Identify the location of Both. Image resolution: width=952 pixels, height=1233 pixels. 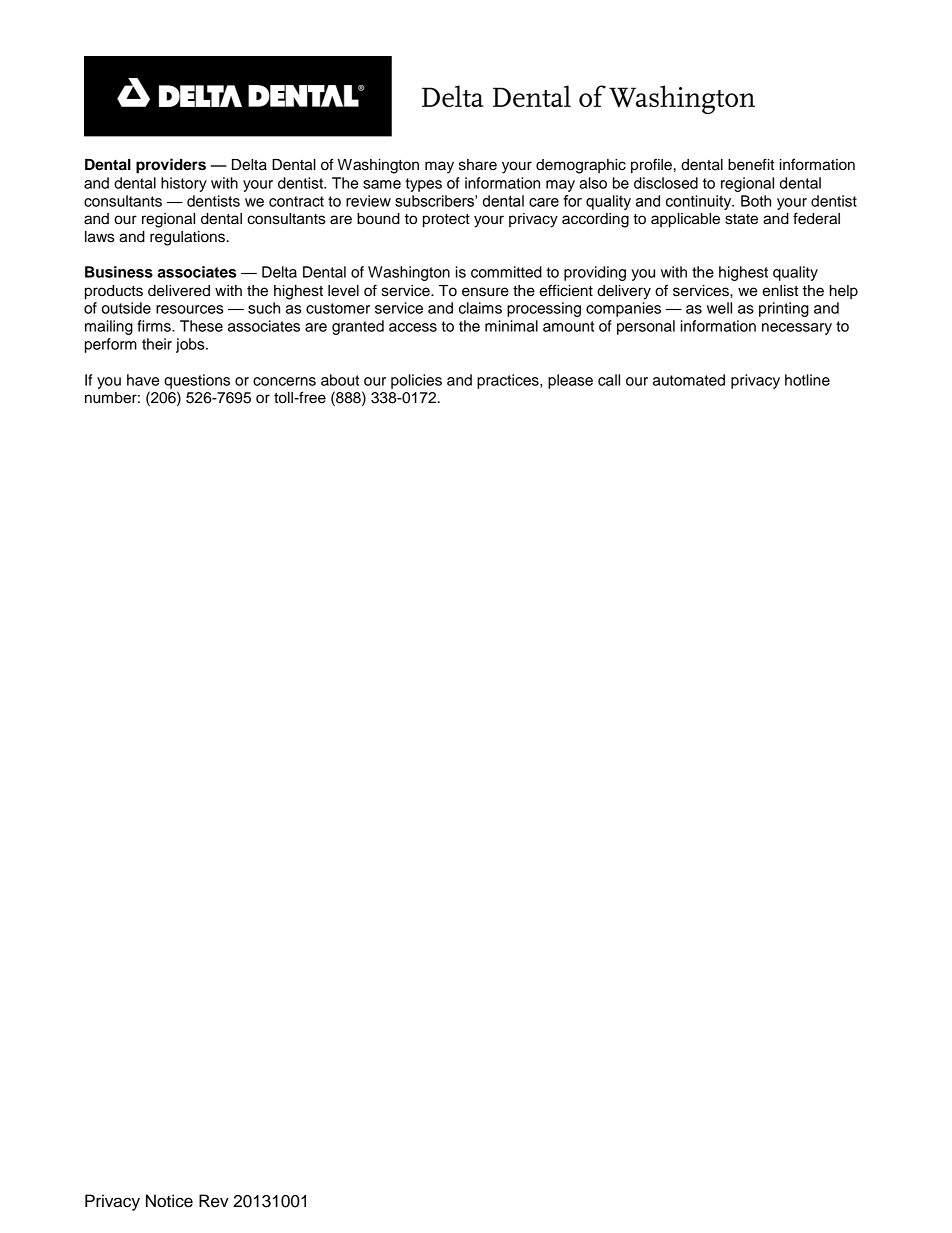
(756, 201).
